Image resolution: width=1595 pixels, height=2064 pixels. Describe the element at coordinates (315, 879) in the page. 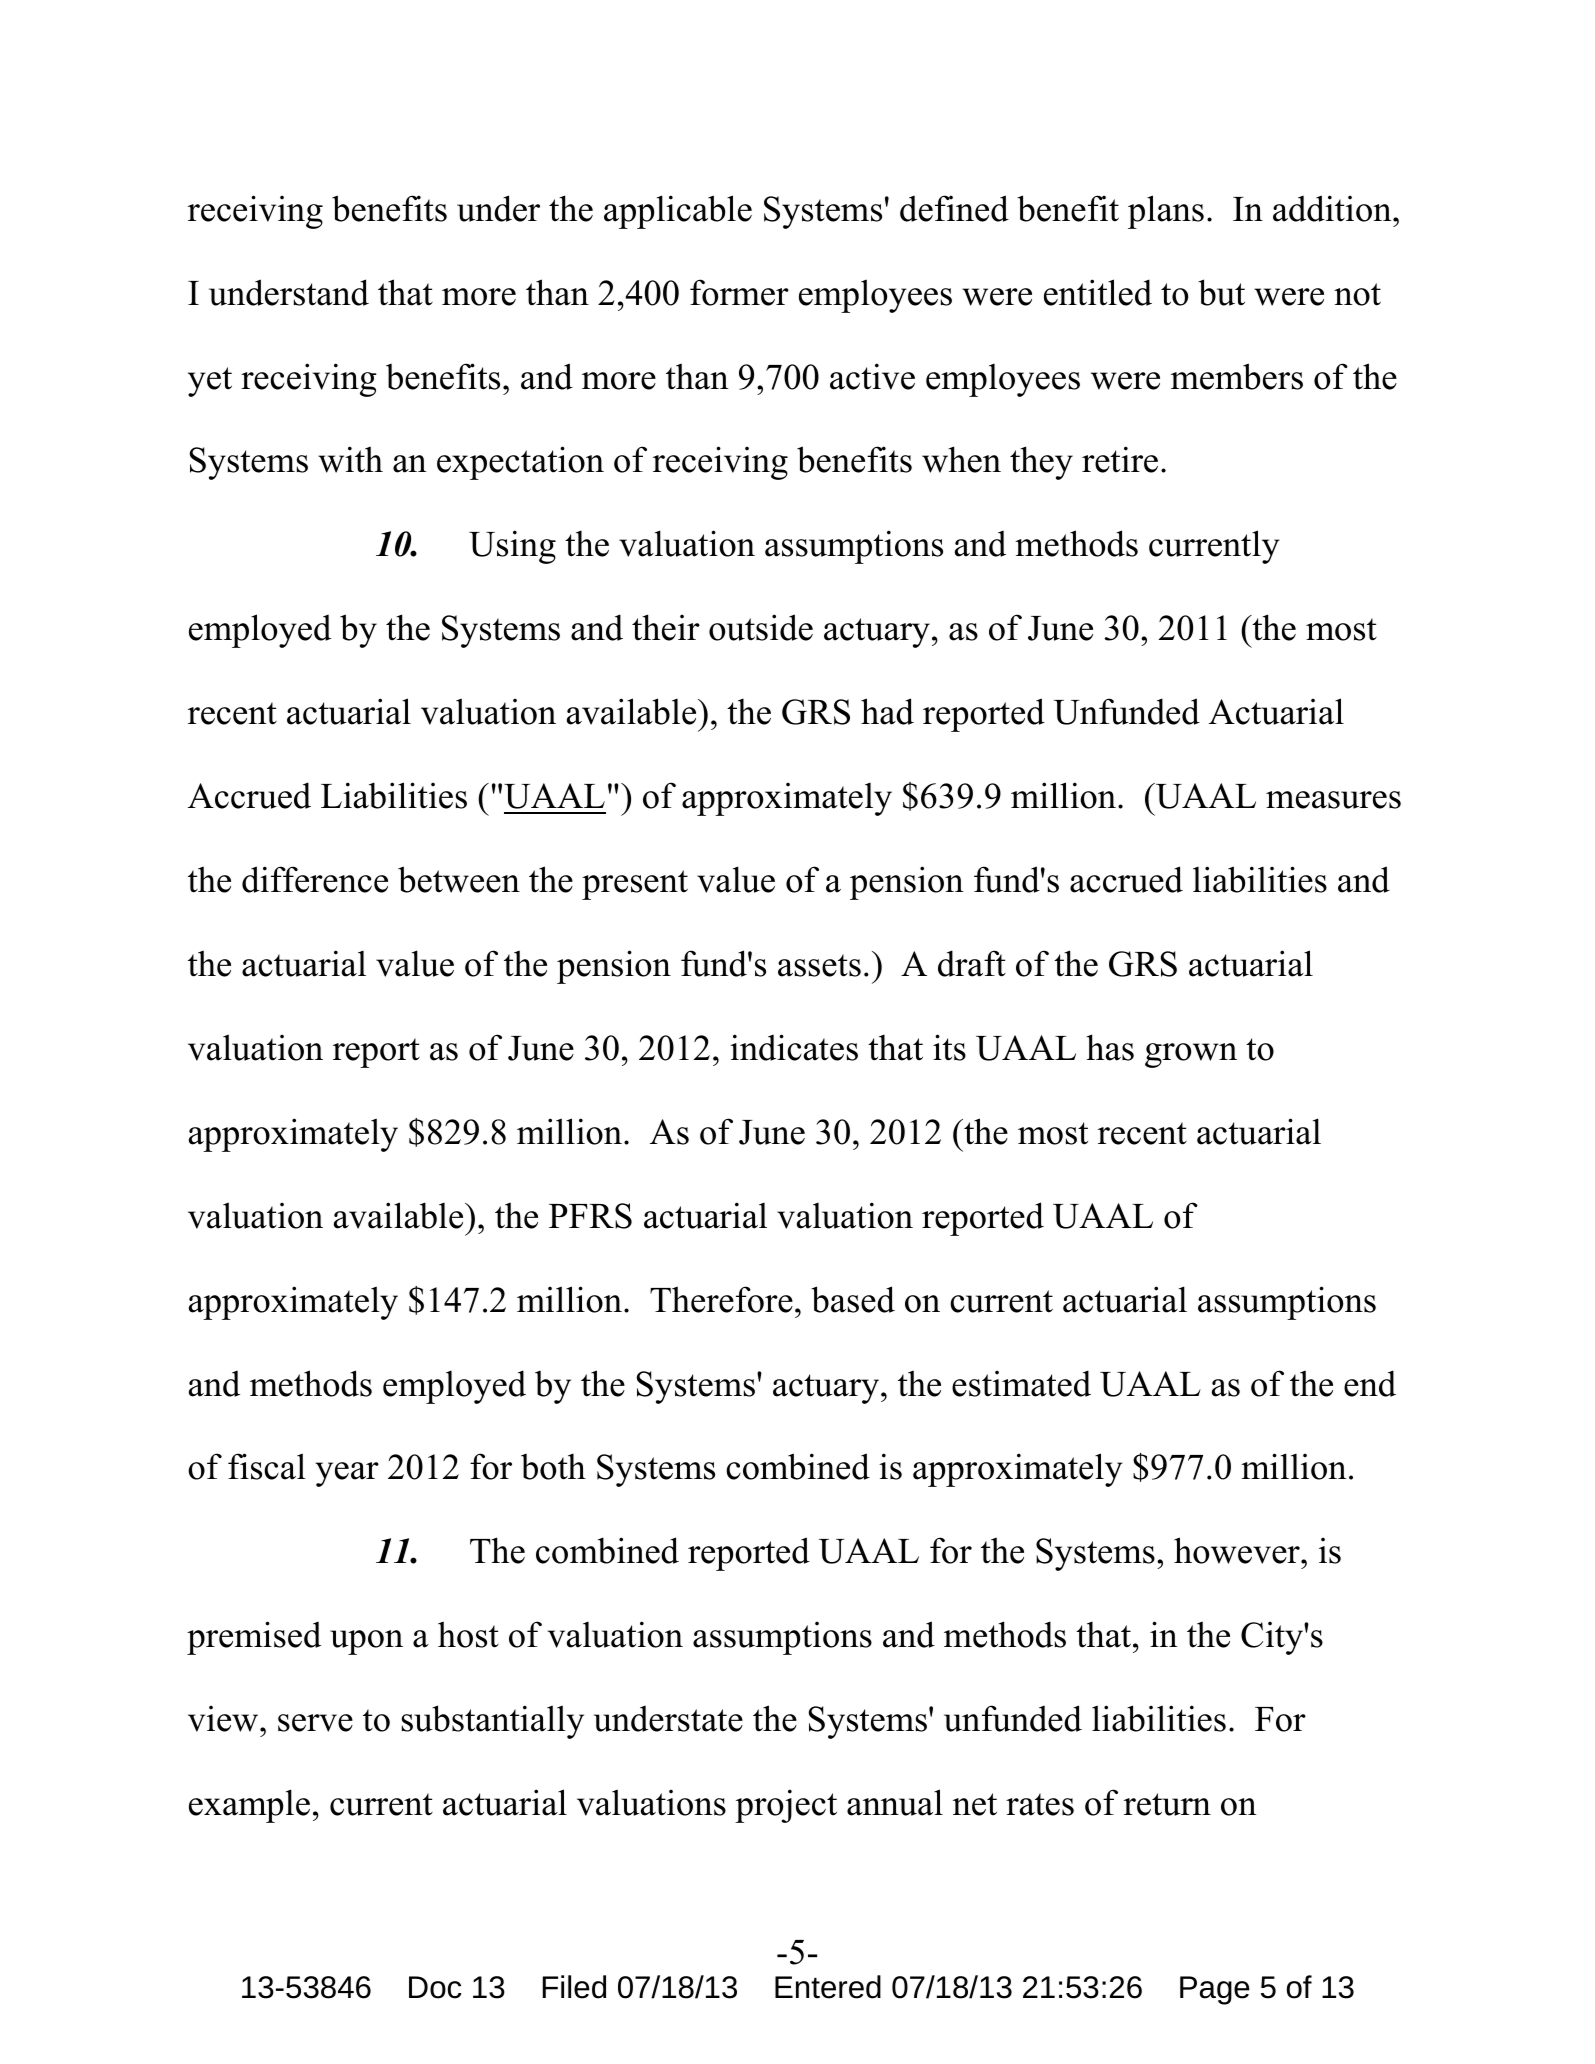

I see `difference` at that location.
